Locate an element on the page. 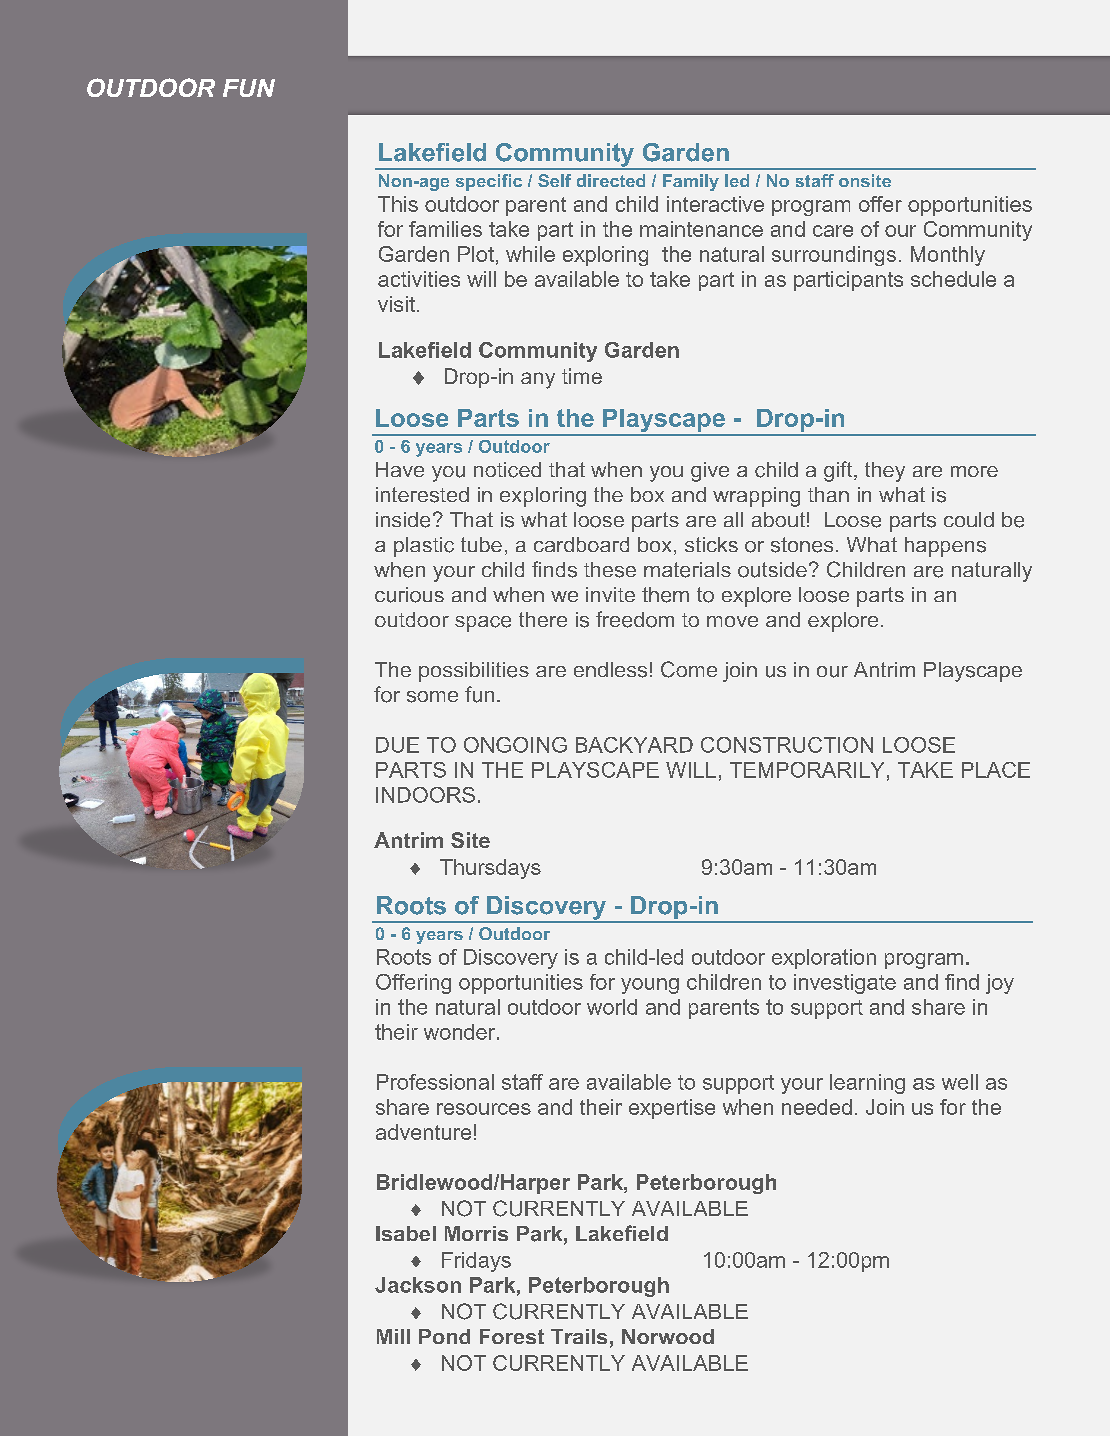 Image resolution: width=1110 pixels, height=1436 pixels. Monthly is located at coordinates (948, 256).
